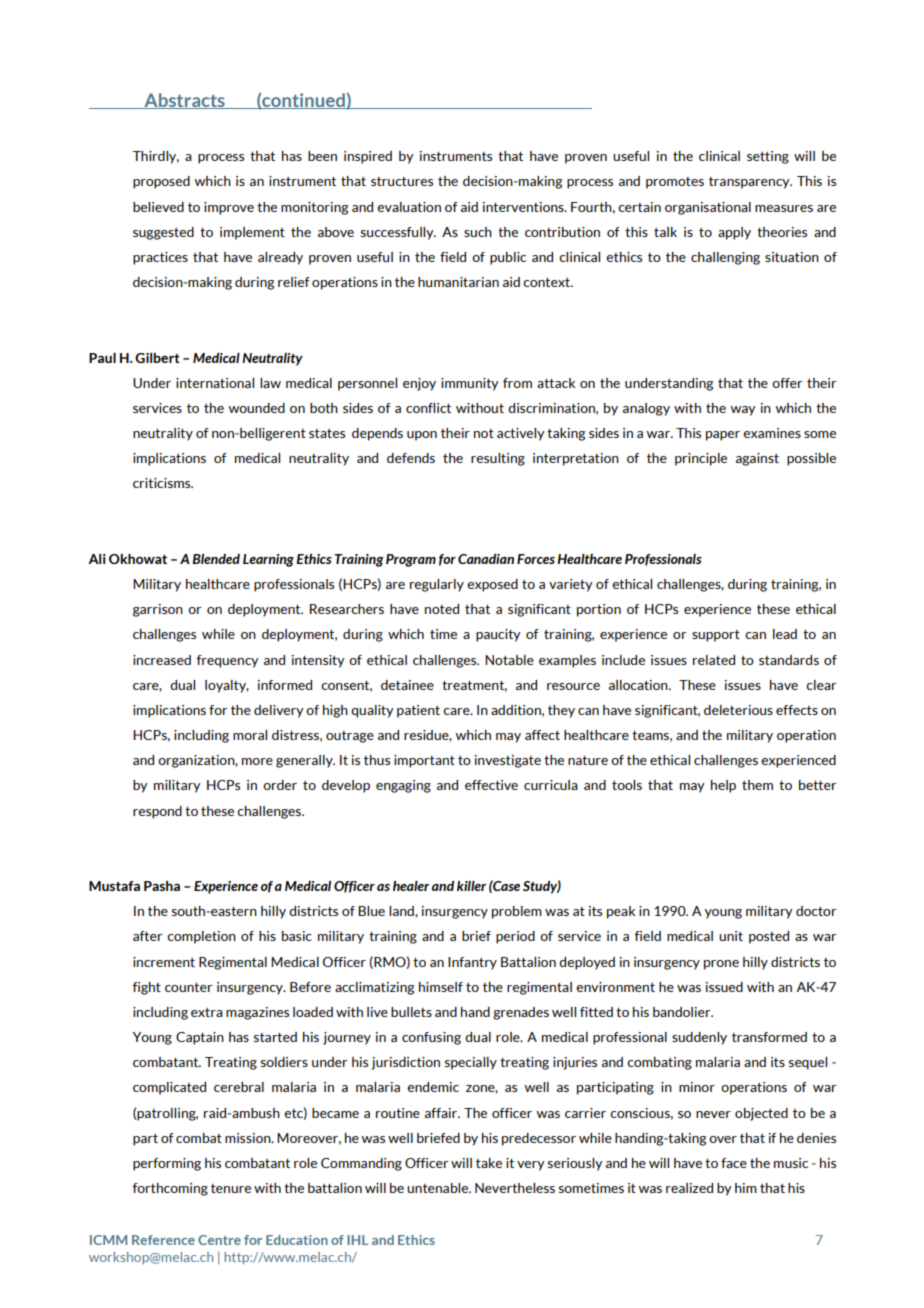  Describe the element at coordinates (184, 101) in the page. I see `Abstracts` at that location.
